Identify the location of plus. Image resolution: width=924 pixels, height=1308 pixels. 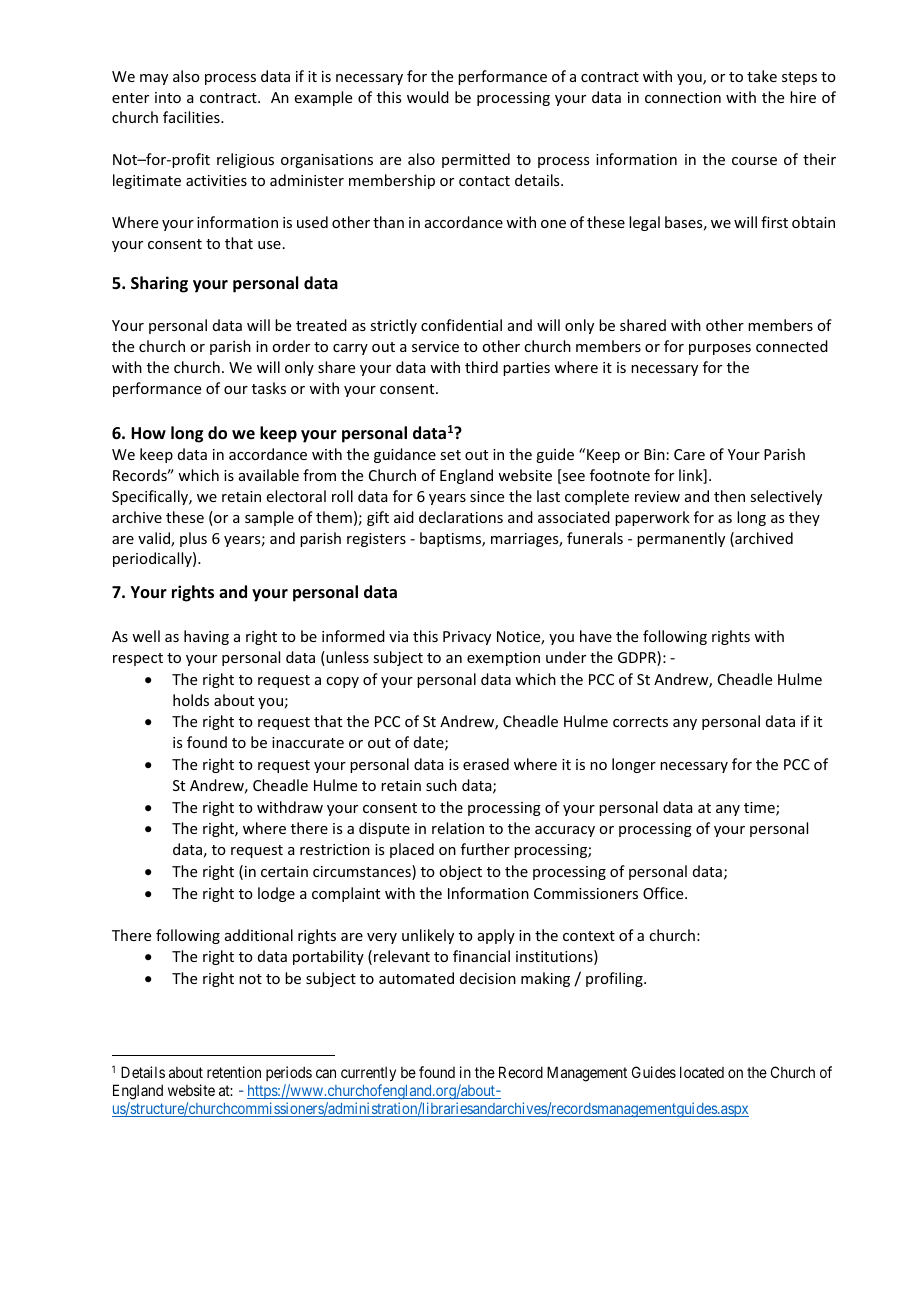
(193, 539).
